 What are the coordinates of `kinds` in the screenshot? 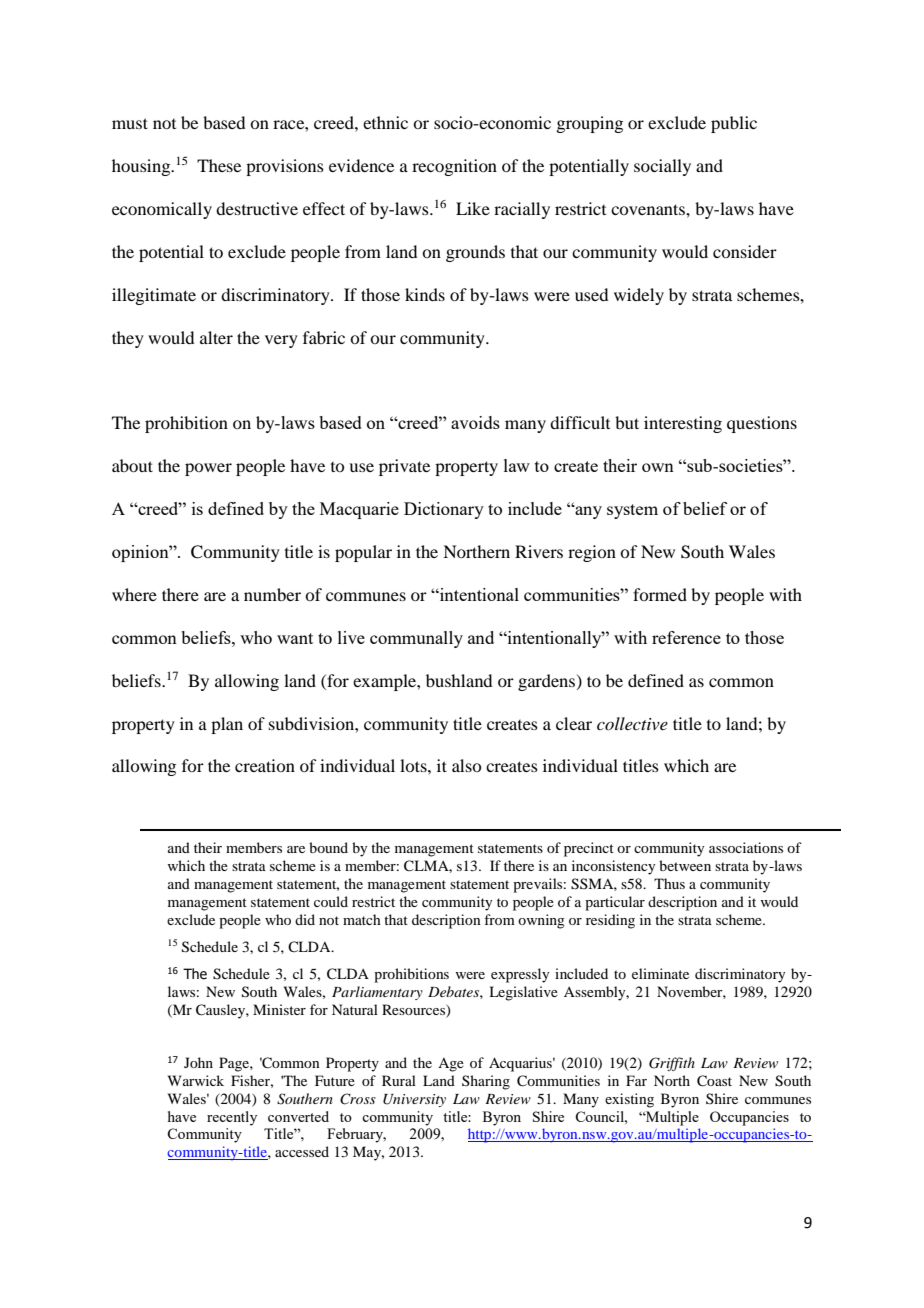 It's located at (425, 294).
